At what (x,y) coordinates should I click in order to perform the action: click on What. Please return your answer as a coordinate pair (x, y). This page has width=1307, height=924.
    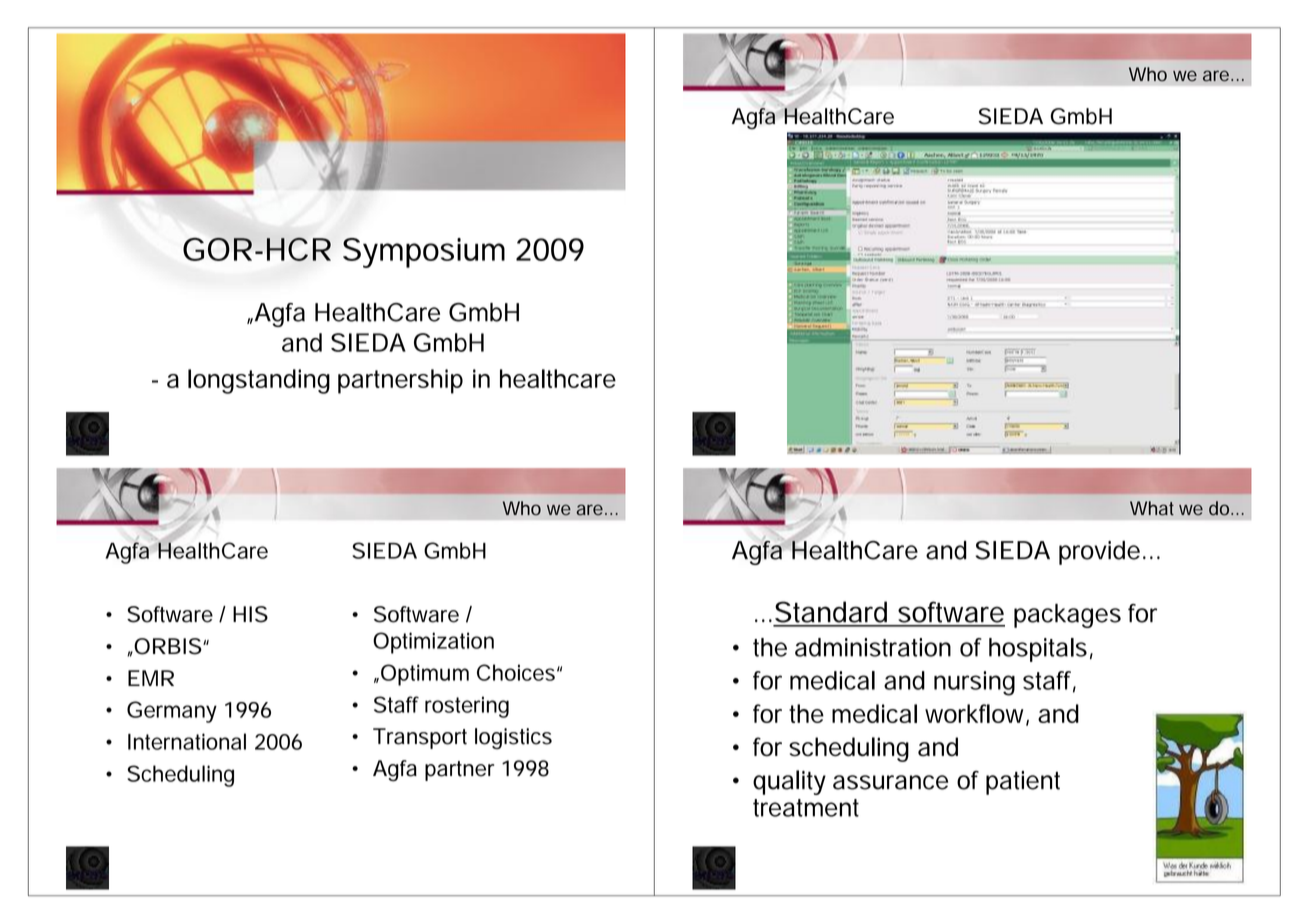
    Looking at the image, I should click on (1152, 508).
